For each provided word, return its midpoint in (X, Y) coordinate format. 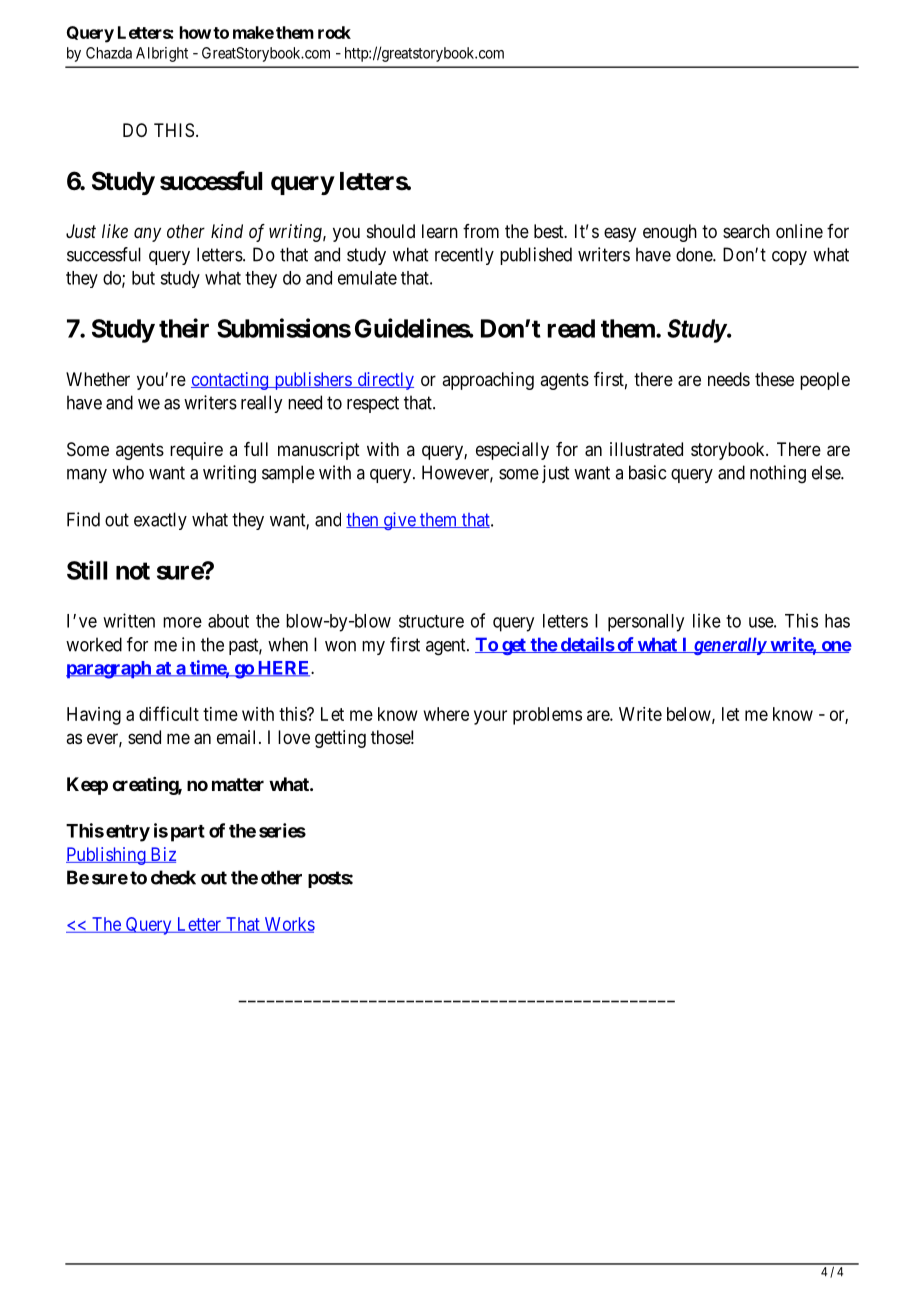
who (128, 472)
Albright (162, 54)
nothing (778, 474)
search (746, 231)
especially (512, 451)
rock (334, 32)
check (173, 877)
